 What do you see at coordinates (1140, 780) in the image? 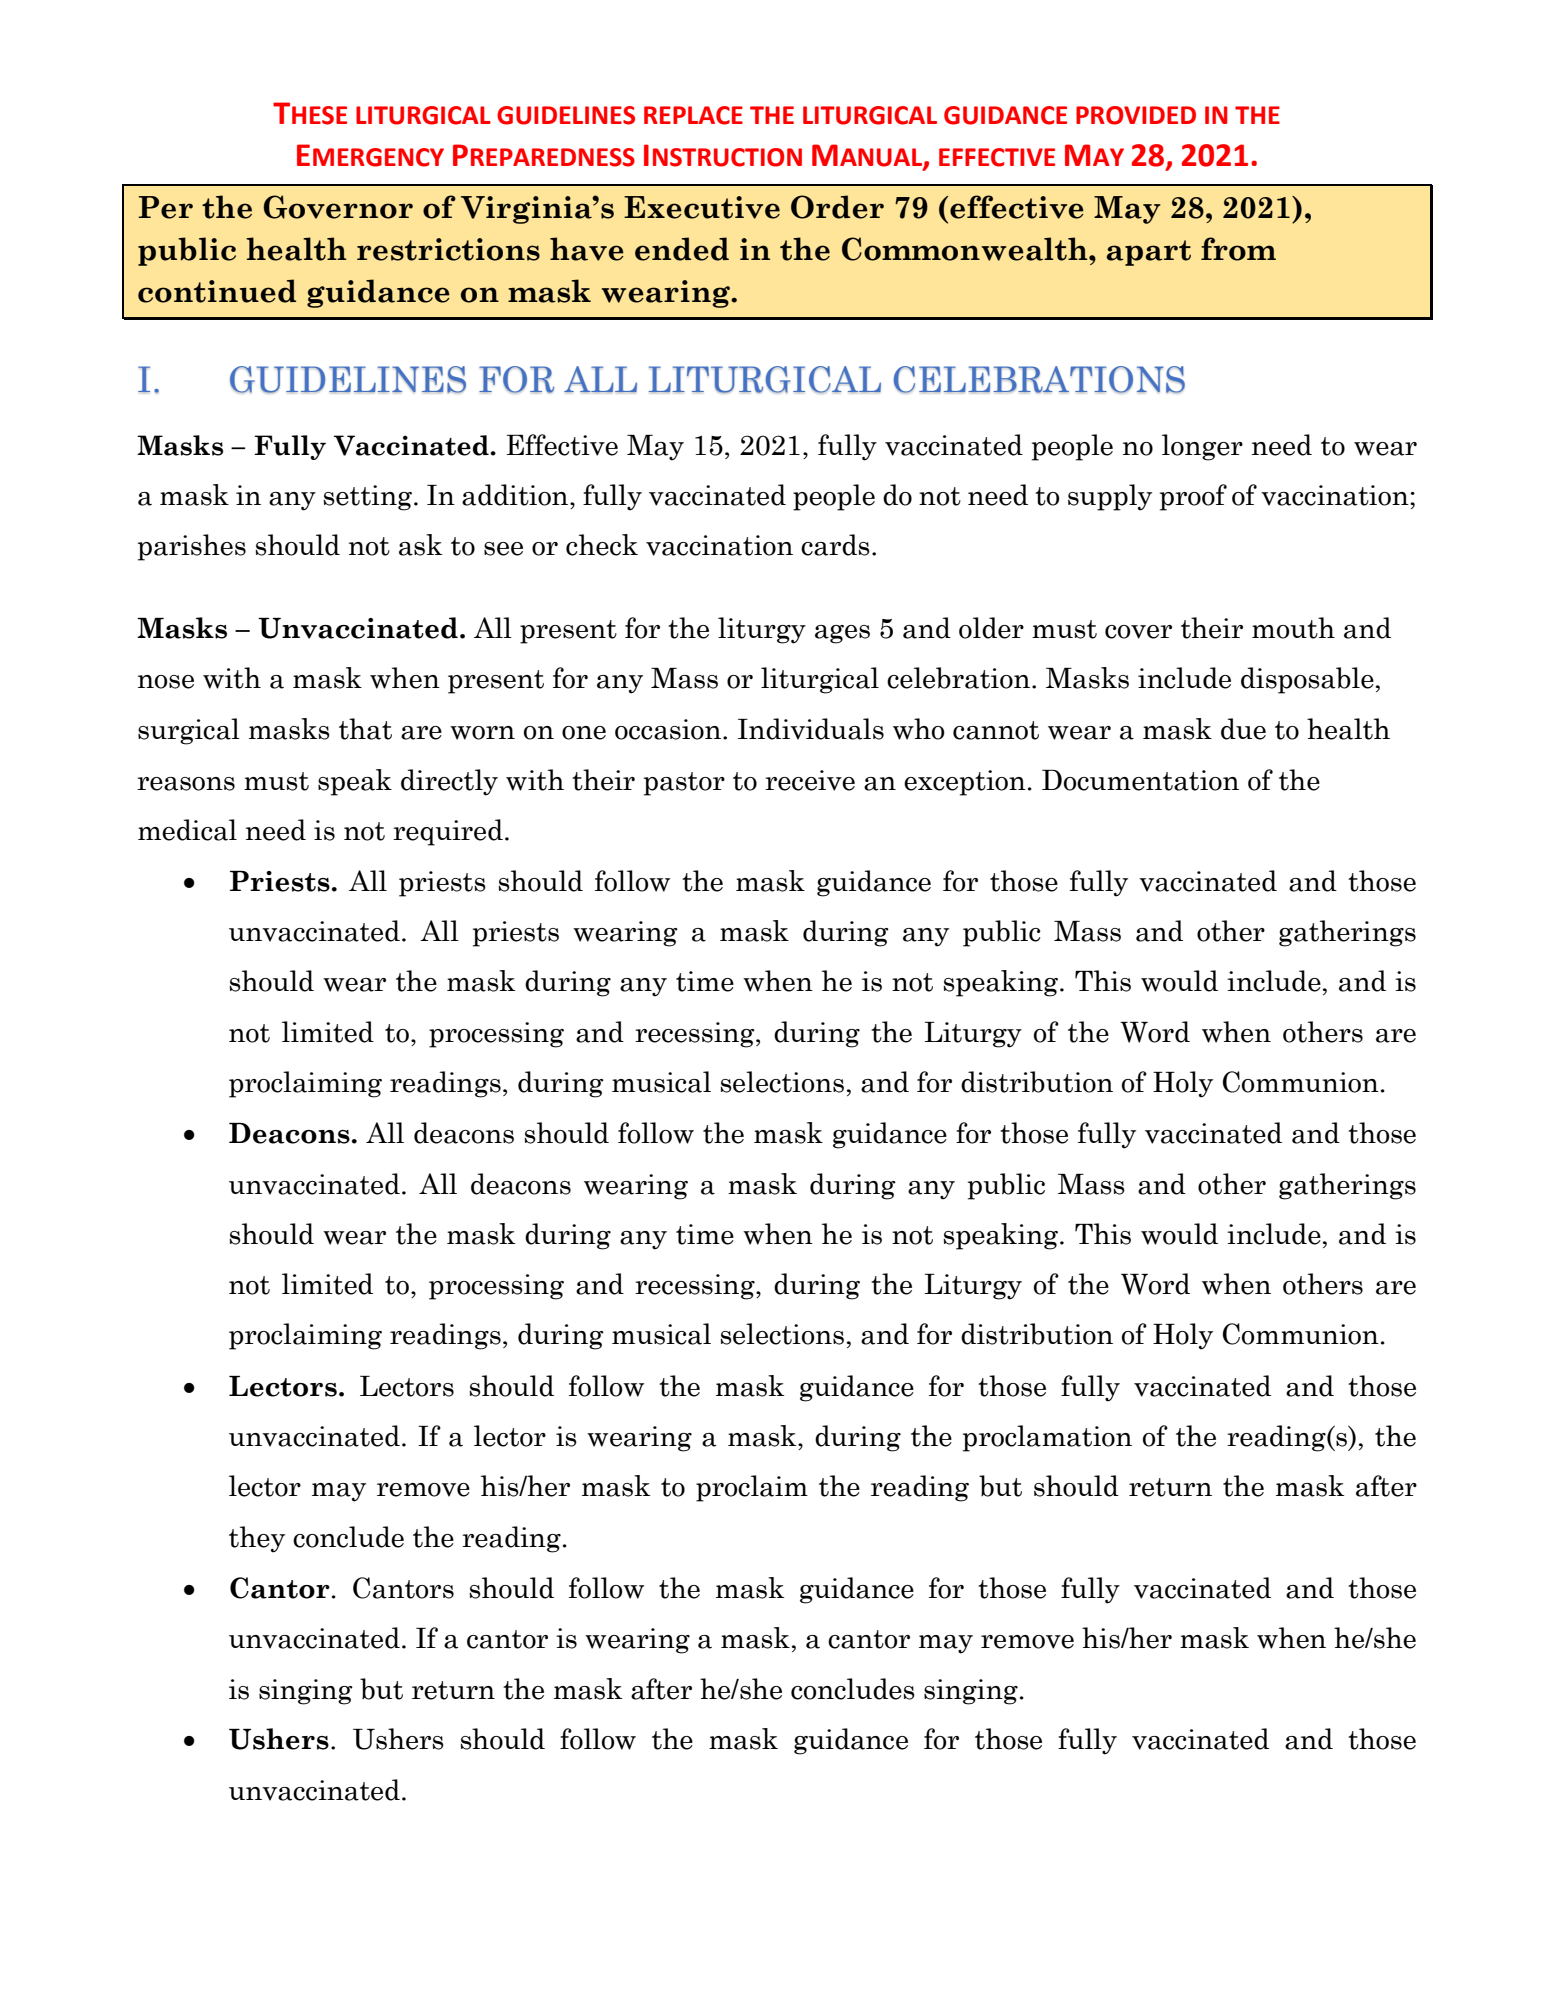
I see `Documentation` at bounding box center [1140, 780].
